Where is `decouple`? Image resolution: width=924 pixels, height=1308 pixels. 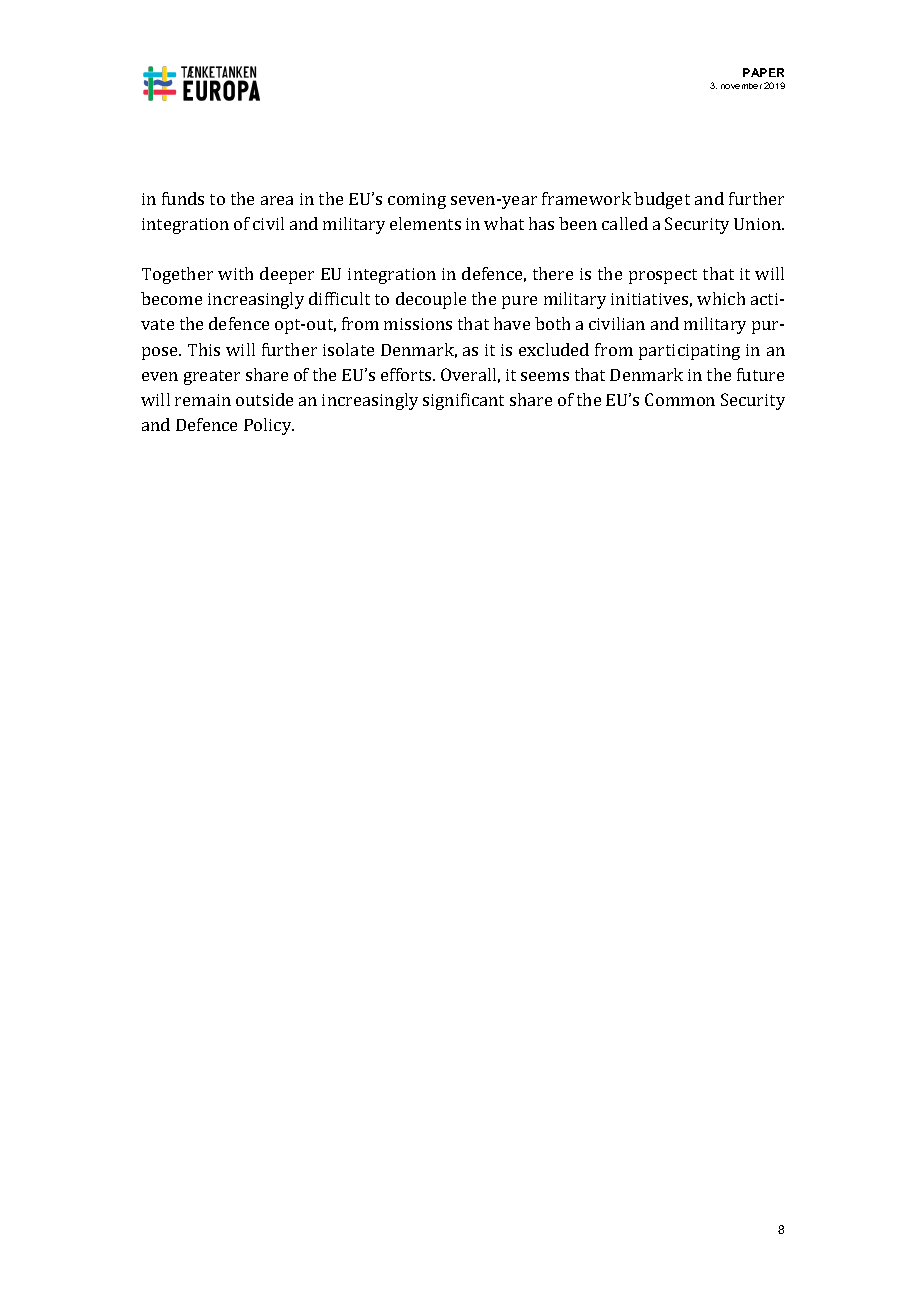
decouple is located at coordinates (431, 300).
